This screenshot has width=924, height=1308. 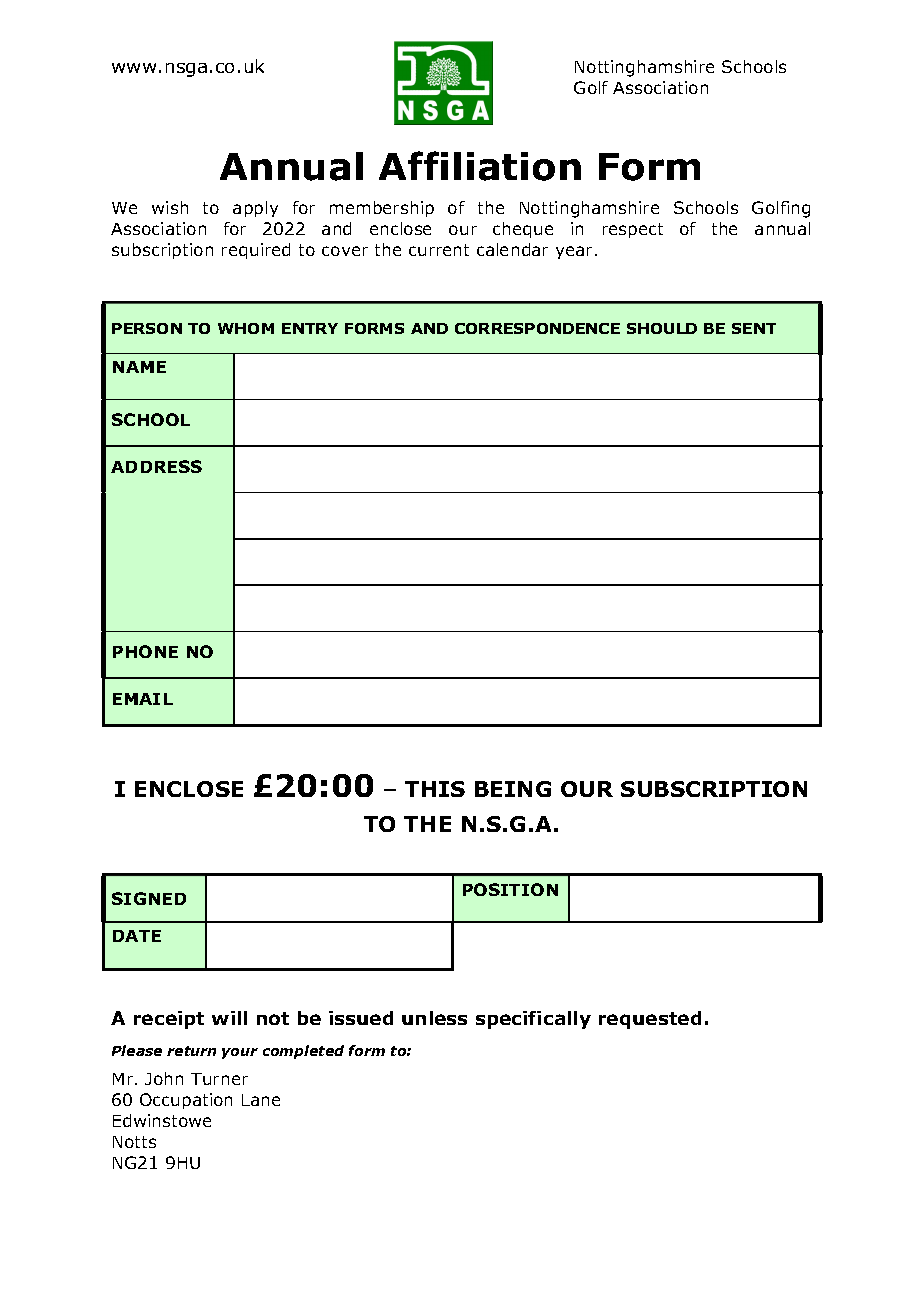 I want to click on BEING, so click(x=513, y=789).
